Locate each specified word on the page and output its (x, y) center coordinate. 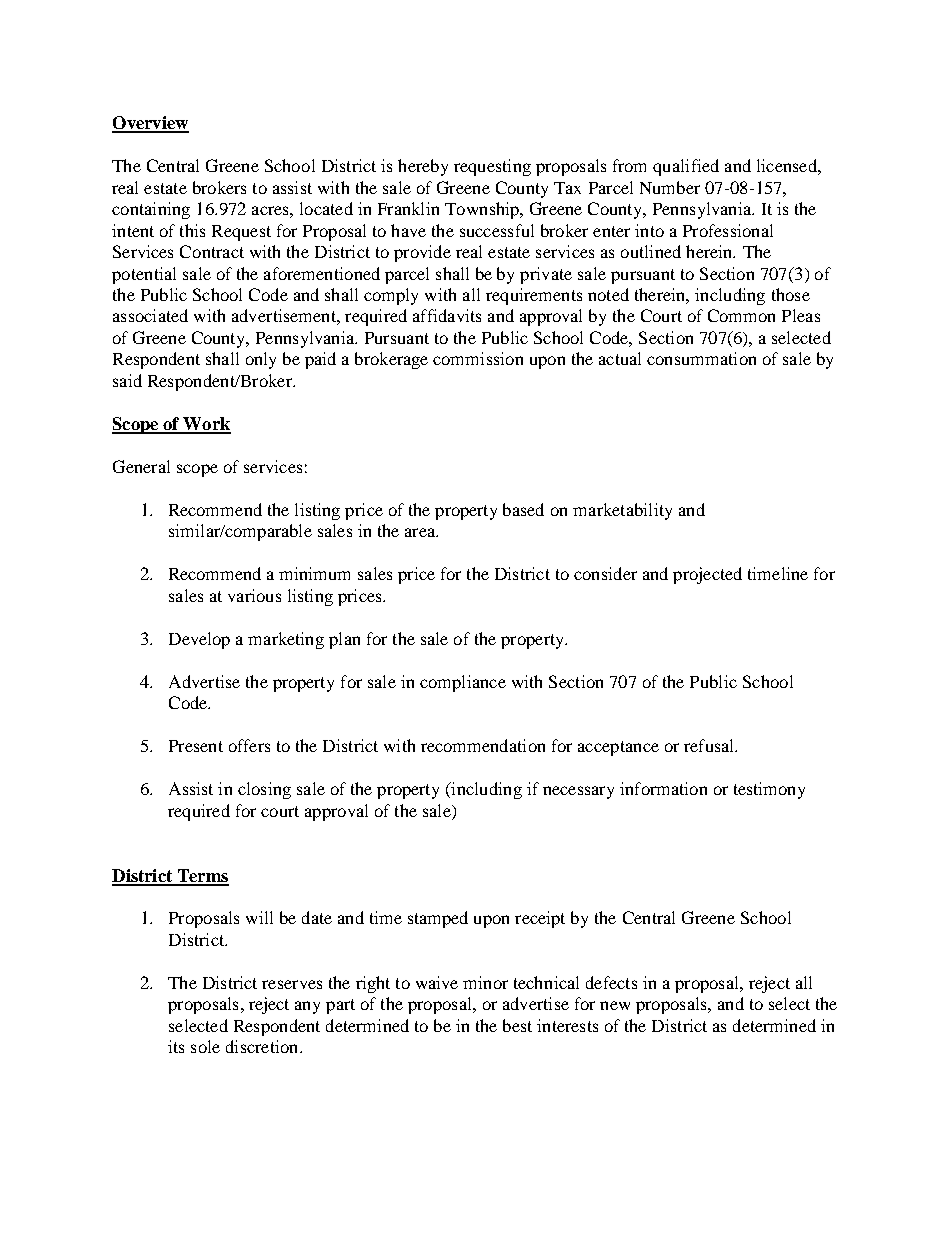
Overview (150, 124)
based (523, 509)
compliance (463, 683)
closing (264, 790)
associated (150, 315)
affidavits (447, 315)
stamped (438, 919)
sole (205, 1046)
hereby (423, 167)
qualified (686, 167)
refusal (710, 745)
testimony (769, 790)
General (141, 466)
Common (741, 315)
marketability (622, 511)
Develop (199, 640)
